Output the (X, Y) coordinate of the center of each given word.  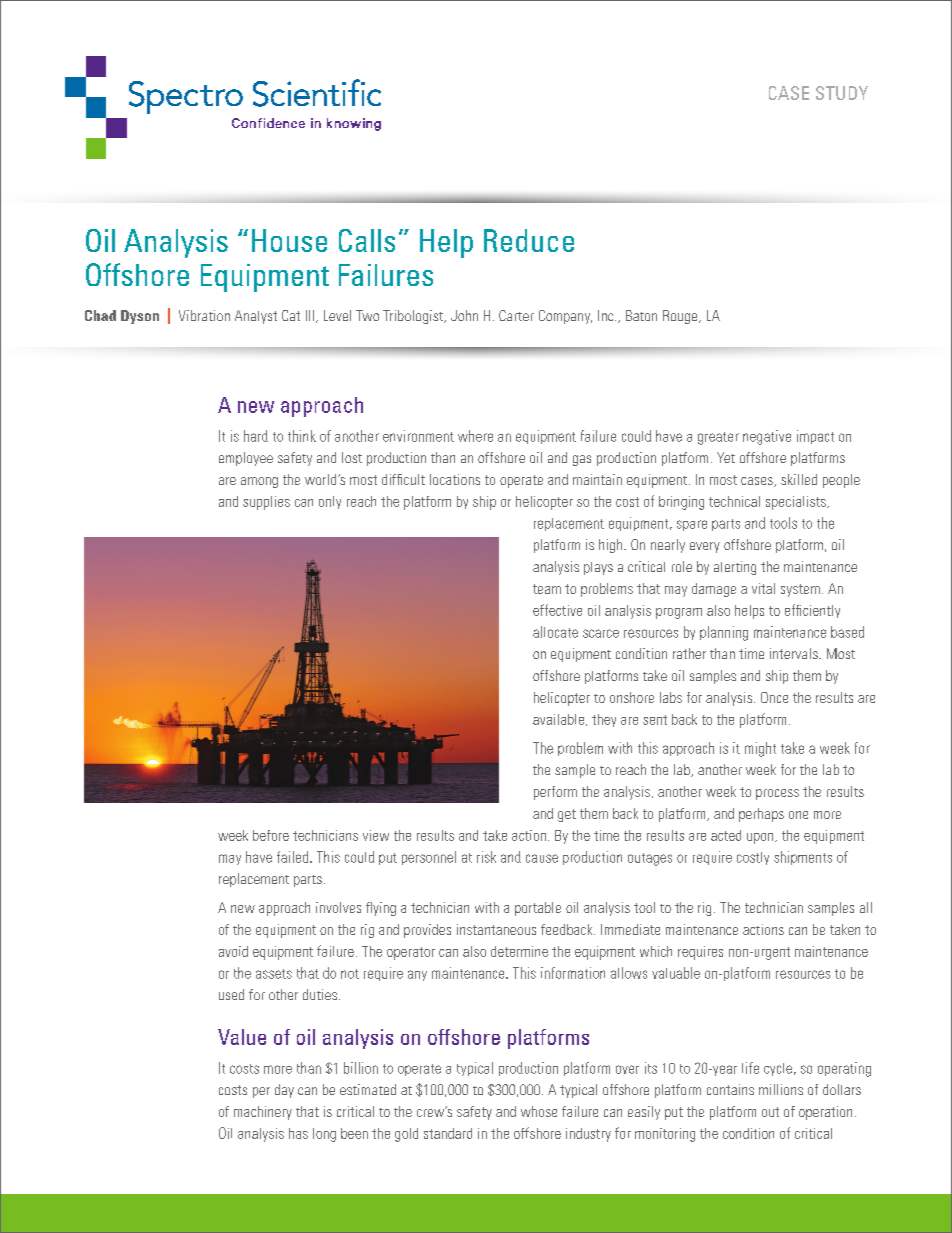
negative (767, 437)
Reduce (529, 240)
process (777, 794)
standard (448, 1133)
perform (555, 793)
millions (781, 1089)
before (271, 835)
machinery (263, 1113)
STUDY (842, 93)
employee (246, 459)
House (289, 240)
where (475, 436)
